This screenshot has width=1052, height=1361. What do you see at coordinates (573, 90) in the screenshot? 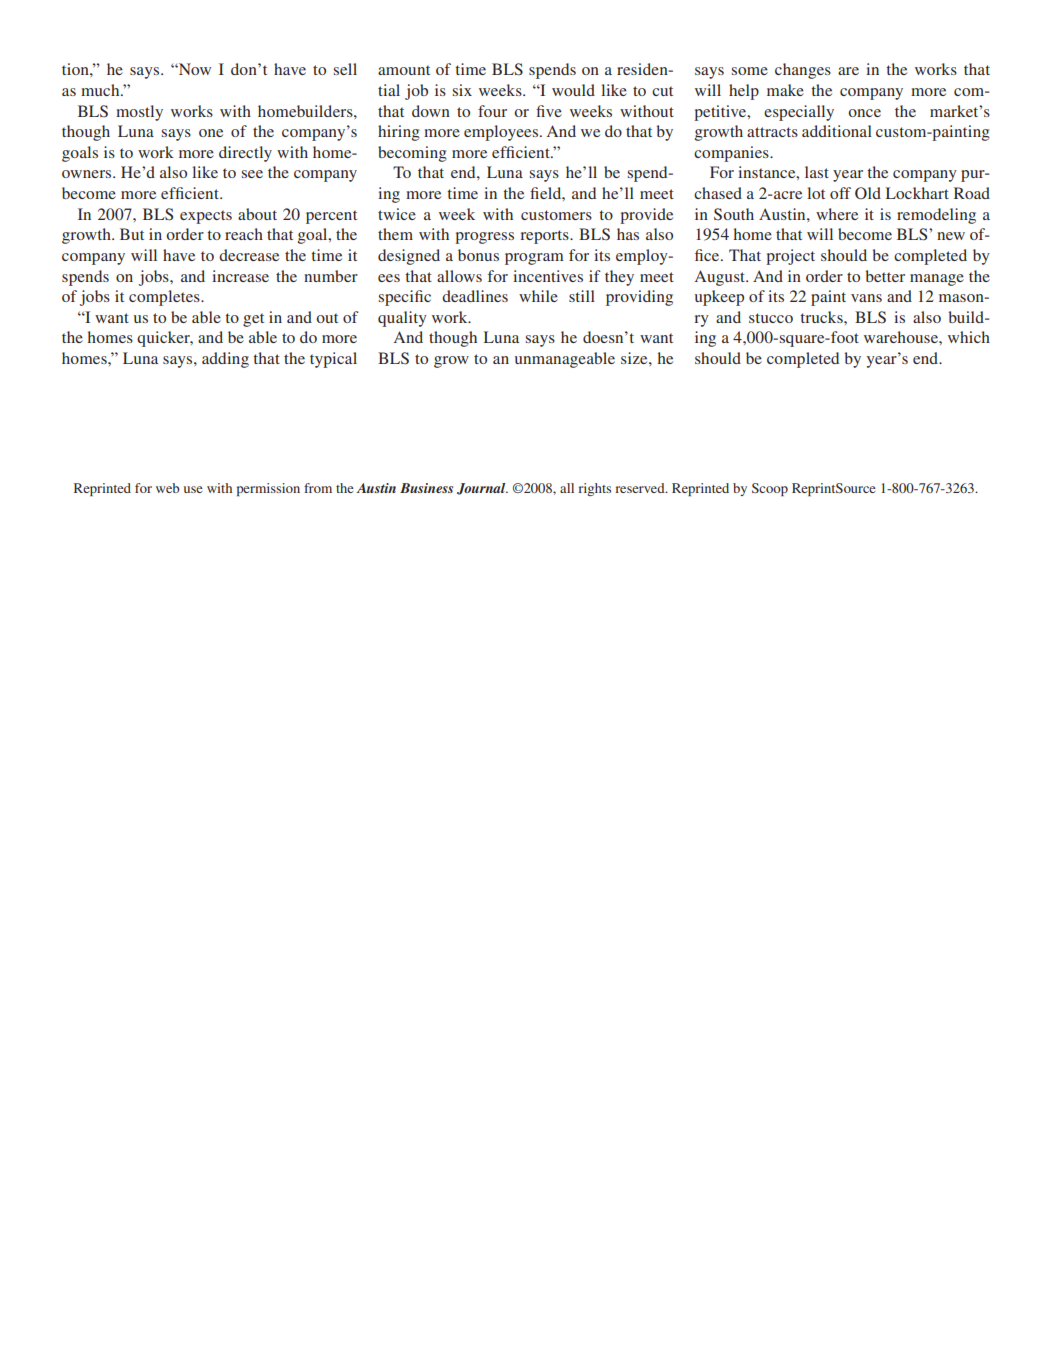
I see `would` at bounding box center [573, 90].
